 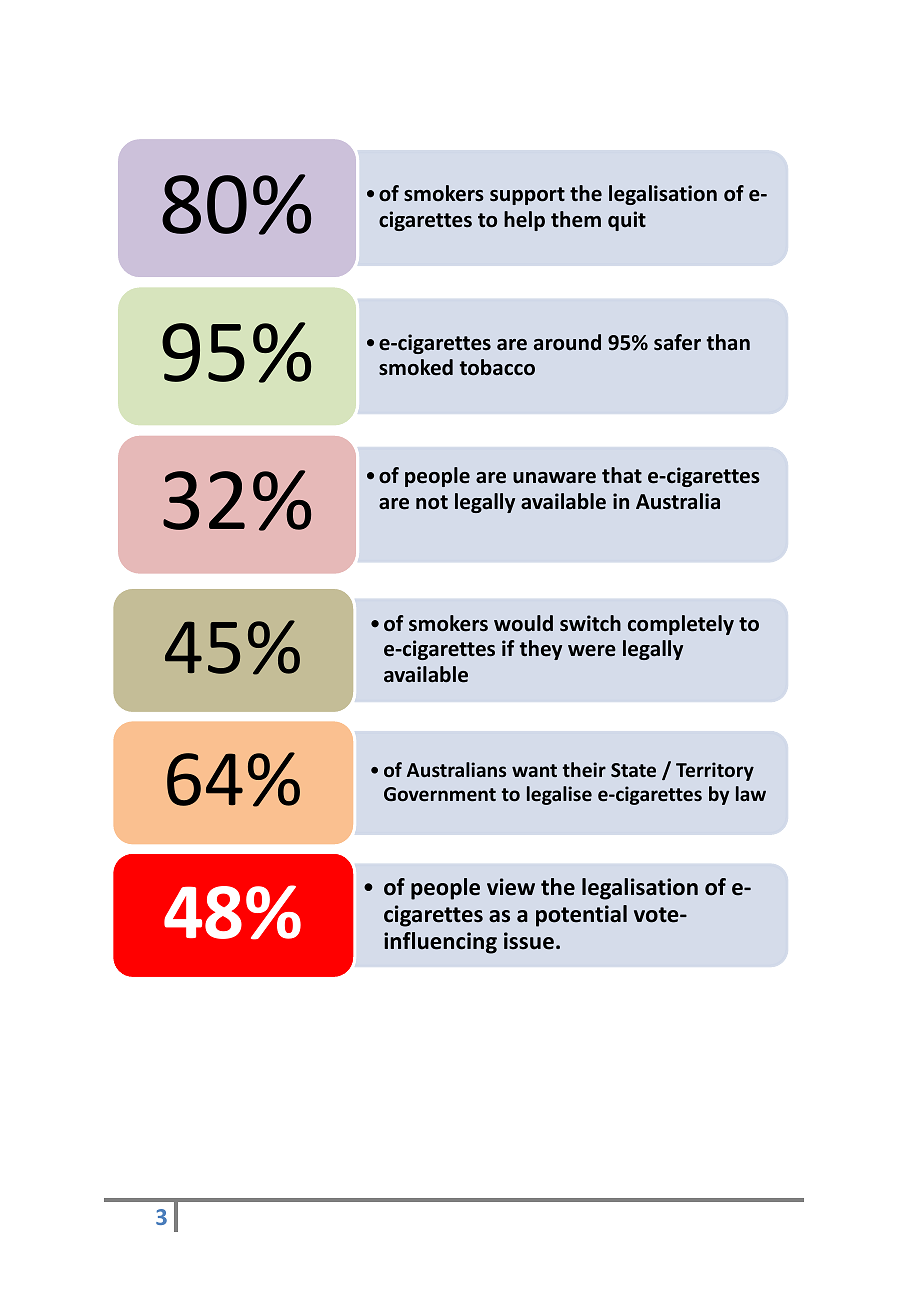 What do you see at coordinates (576, 219) in the document?
I see `them` at bounding box center [576, 219].
